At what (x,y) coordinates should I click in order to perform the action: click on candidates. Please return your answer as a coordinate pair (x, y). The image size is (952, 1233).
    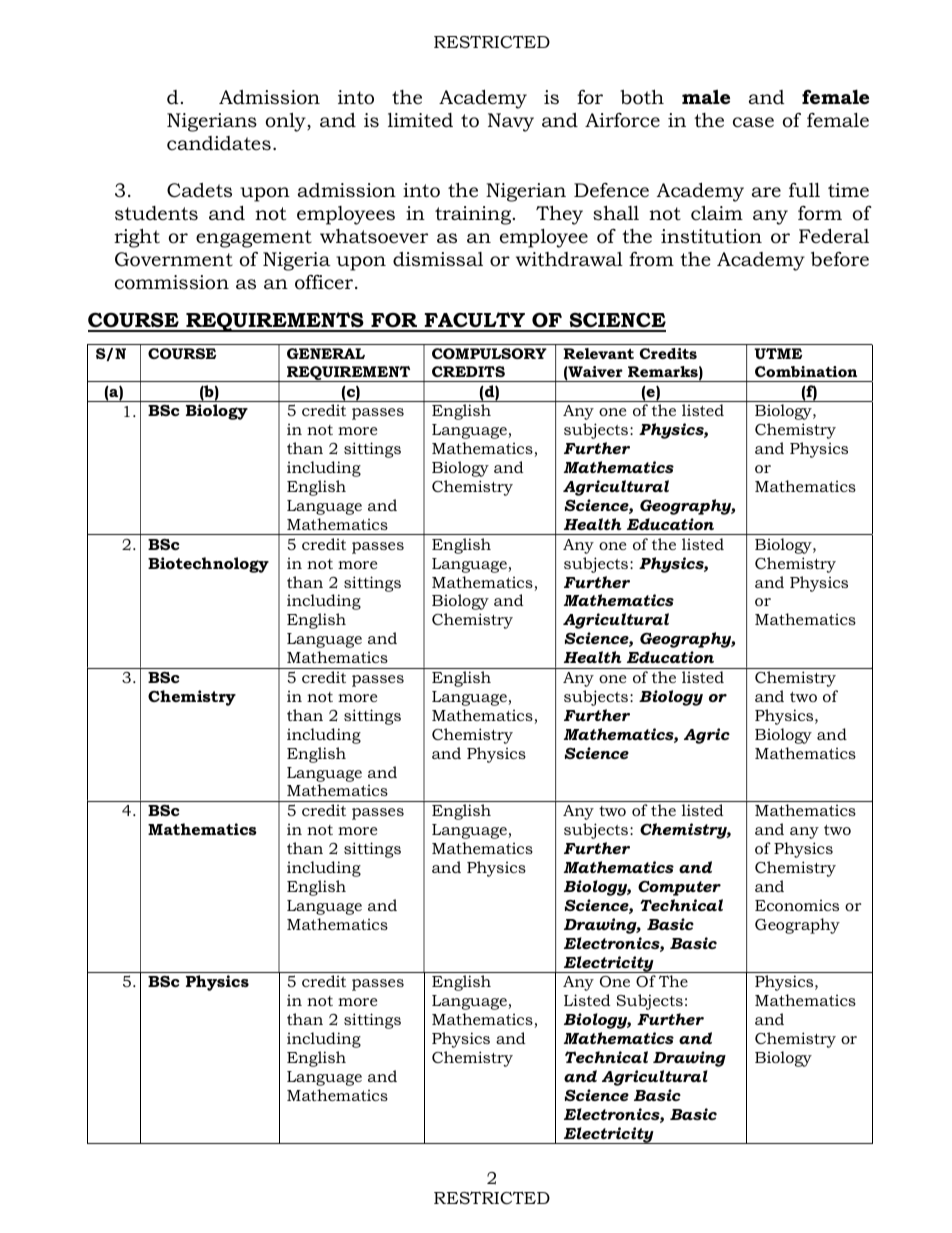
    Looking at the image, I should click on (219, 143).
